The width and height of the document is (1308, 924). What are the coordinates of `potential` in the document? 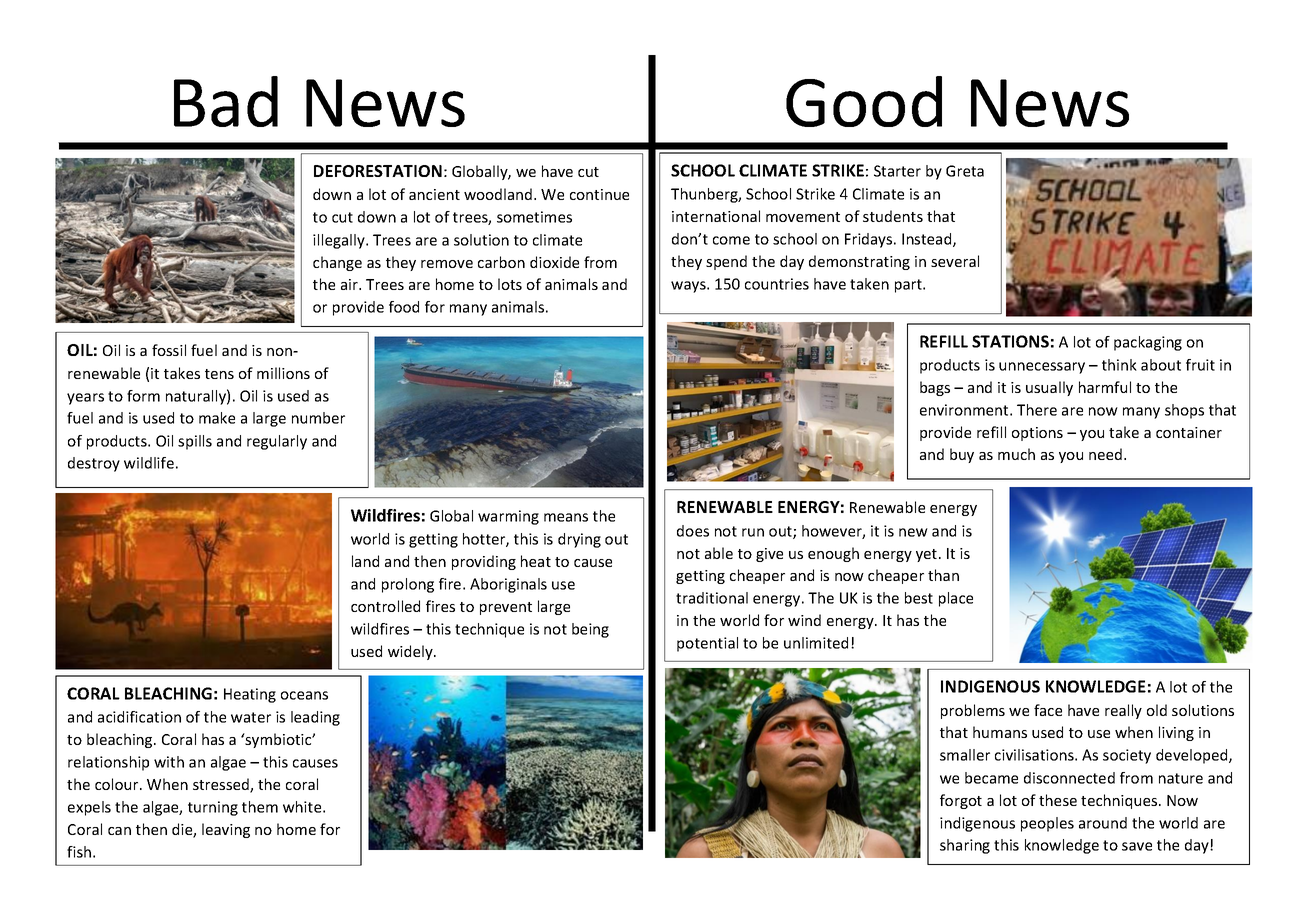 It's located at (707, 644).
